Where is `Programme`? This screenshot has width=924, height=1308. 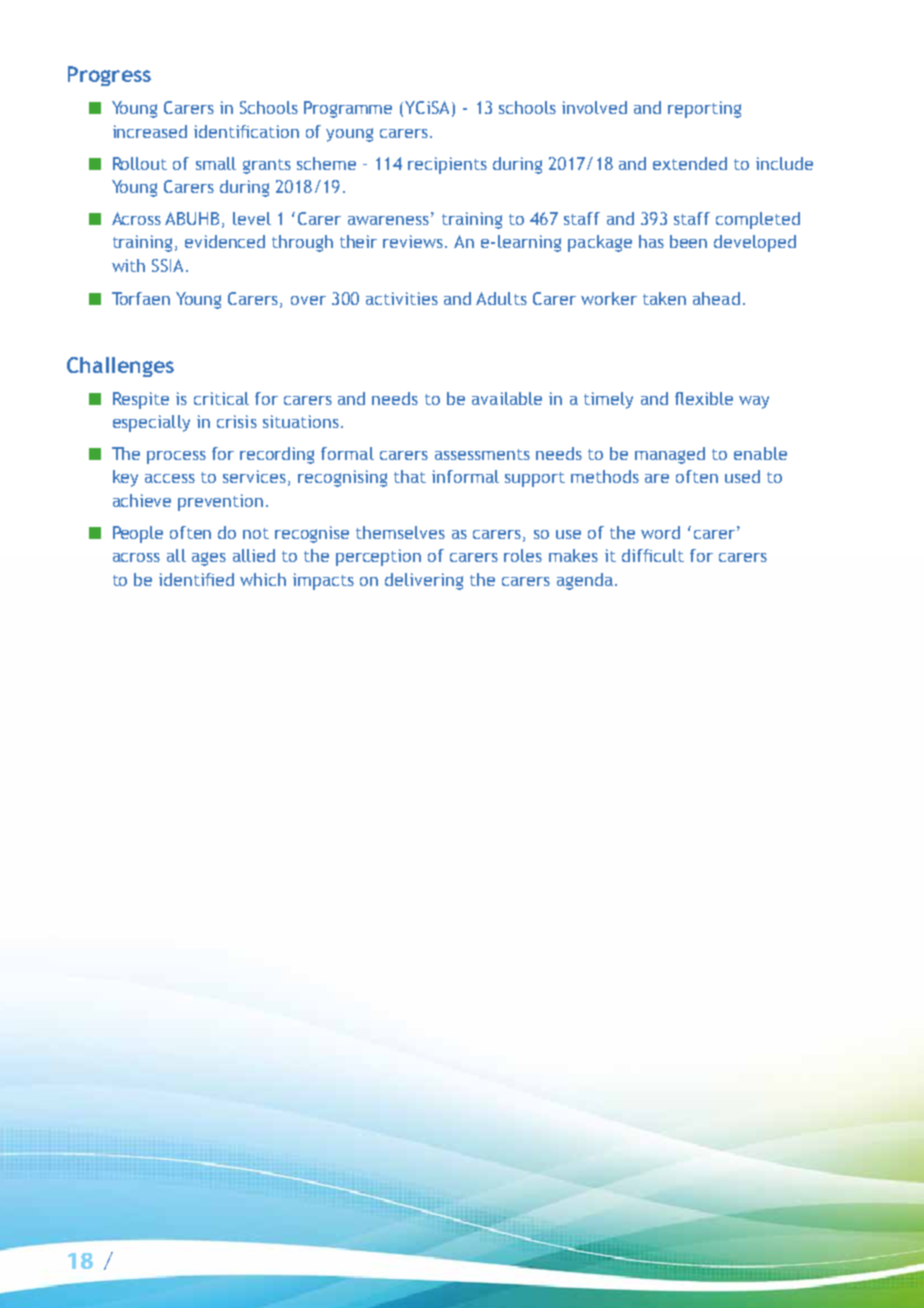
Programme is located at coordinates (348, 109).
